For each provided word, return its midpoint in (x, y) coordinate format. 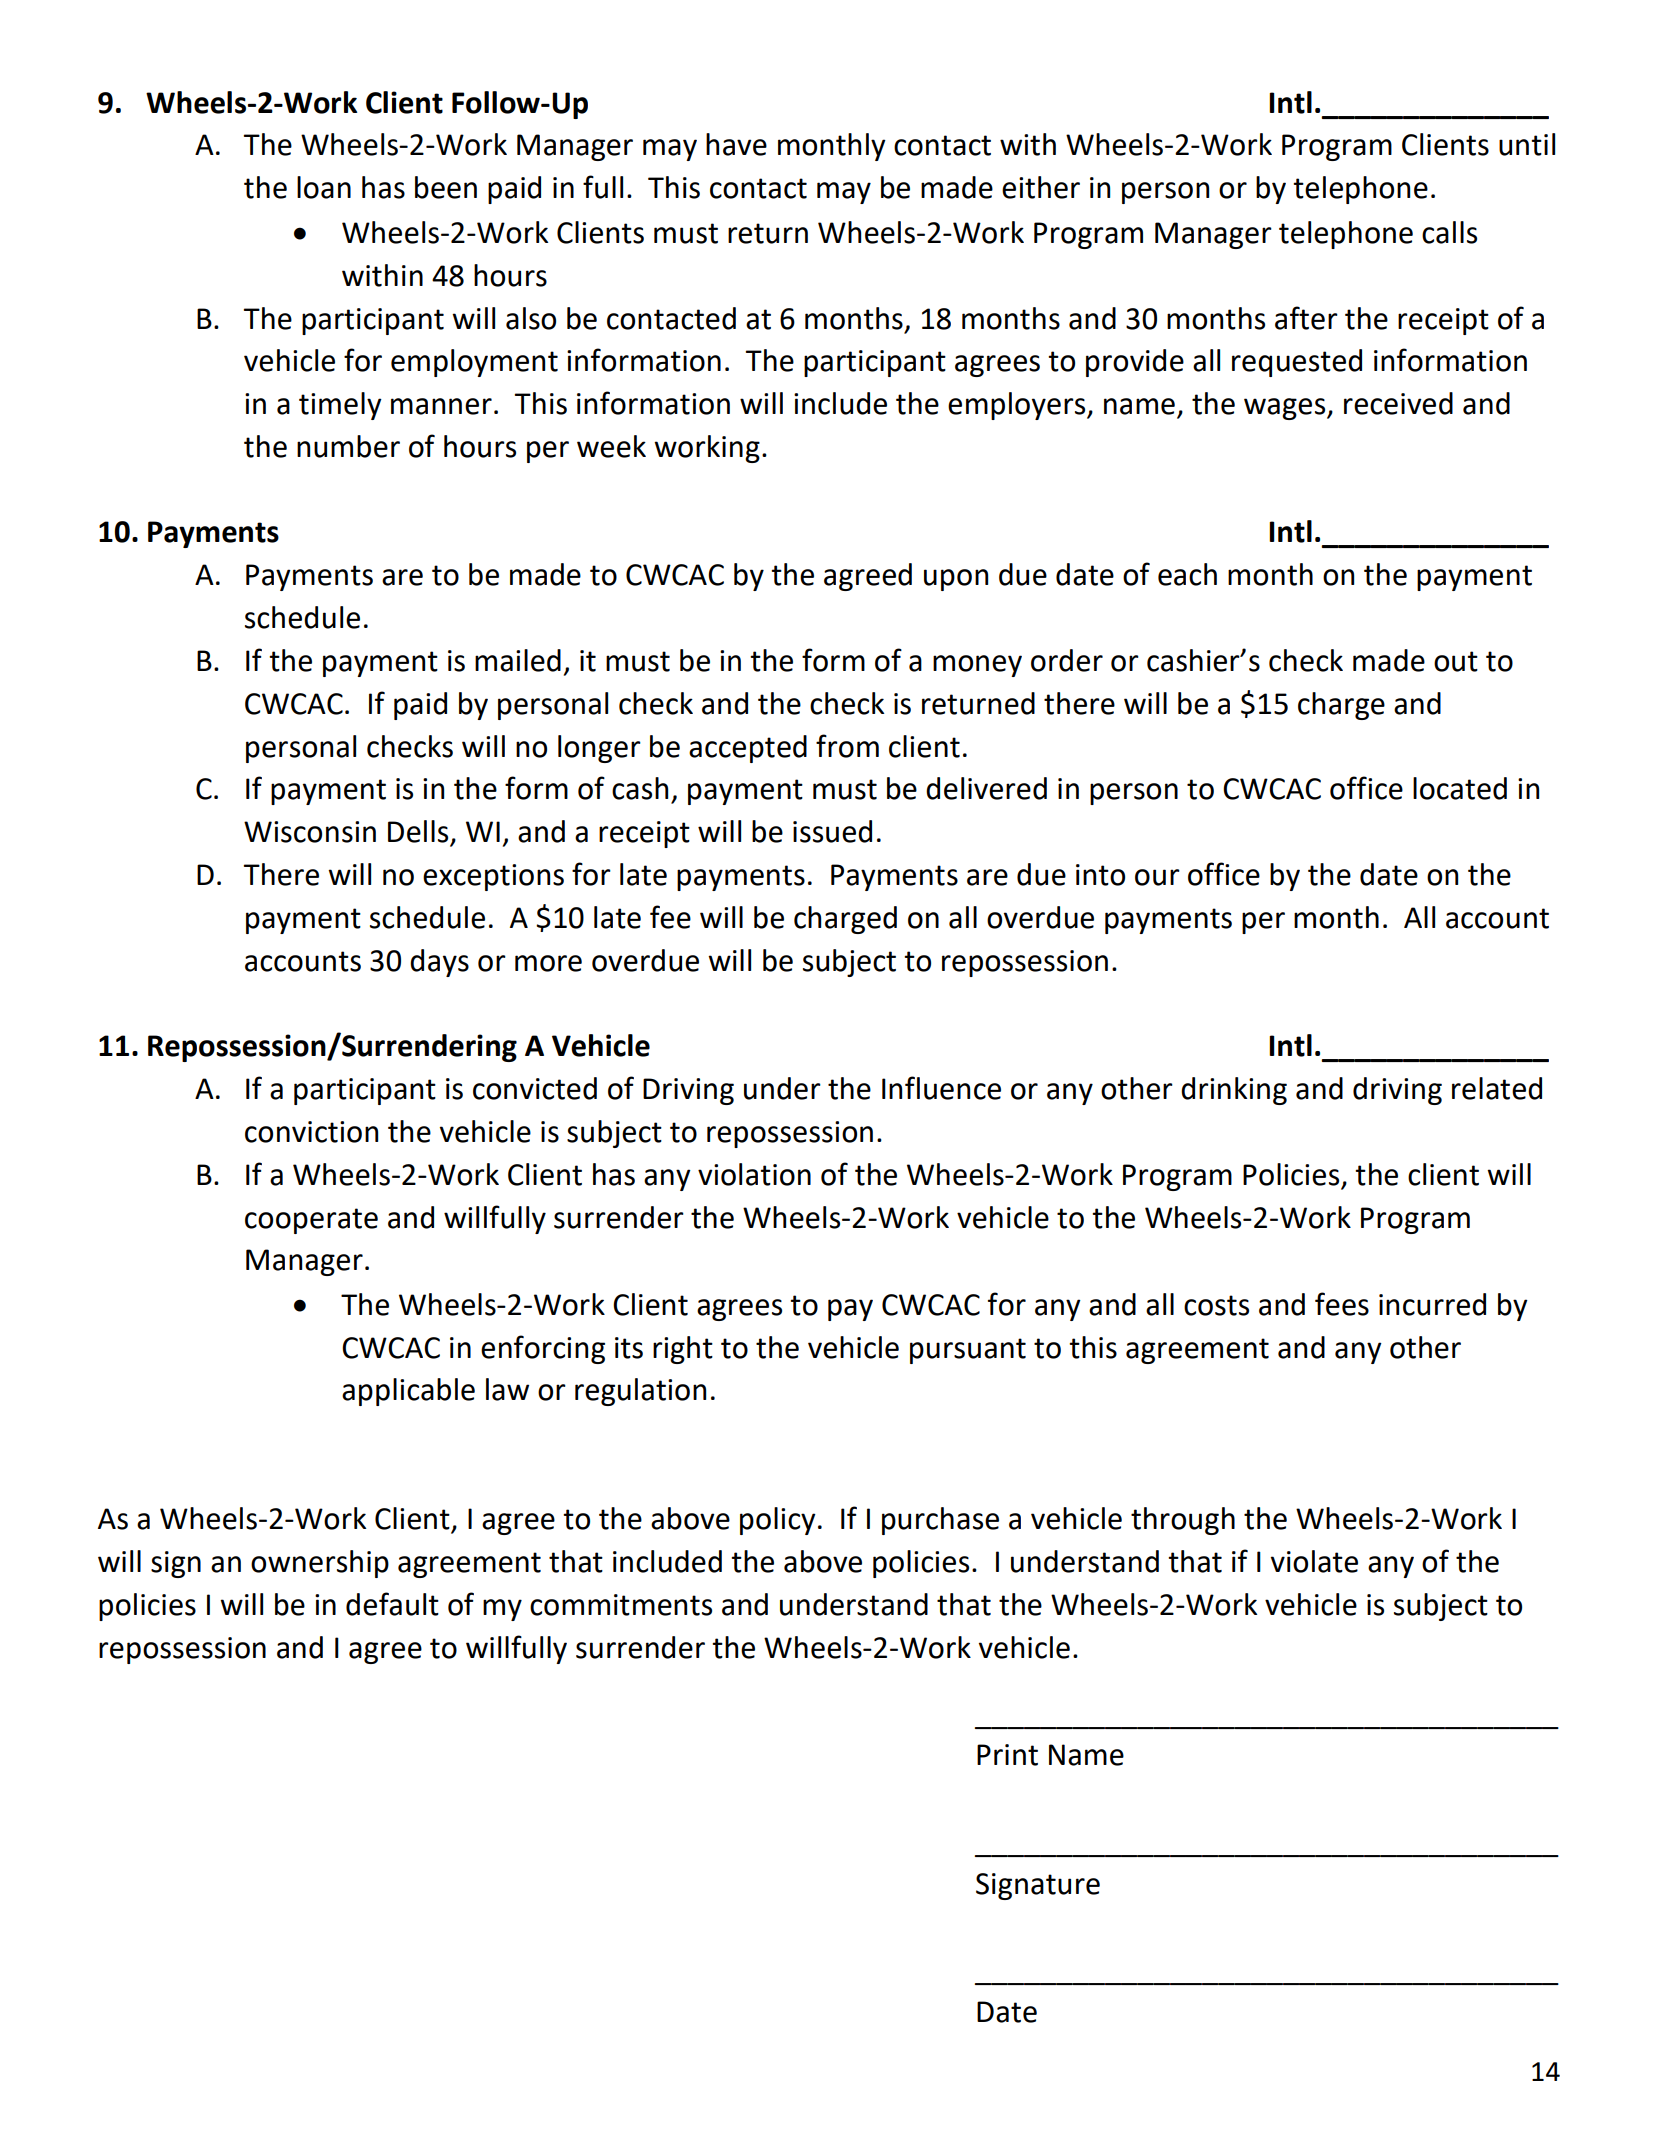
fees (1342, 1304)
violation (754, 1174)
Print (1007, 1755)
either (1041, 187)
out (1456, 661)
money (977, 666)
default (392, 1604)
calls (1449, 232)
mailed (518, 660)
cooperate (311, 1221)
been (446, 187)
